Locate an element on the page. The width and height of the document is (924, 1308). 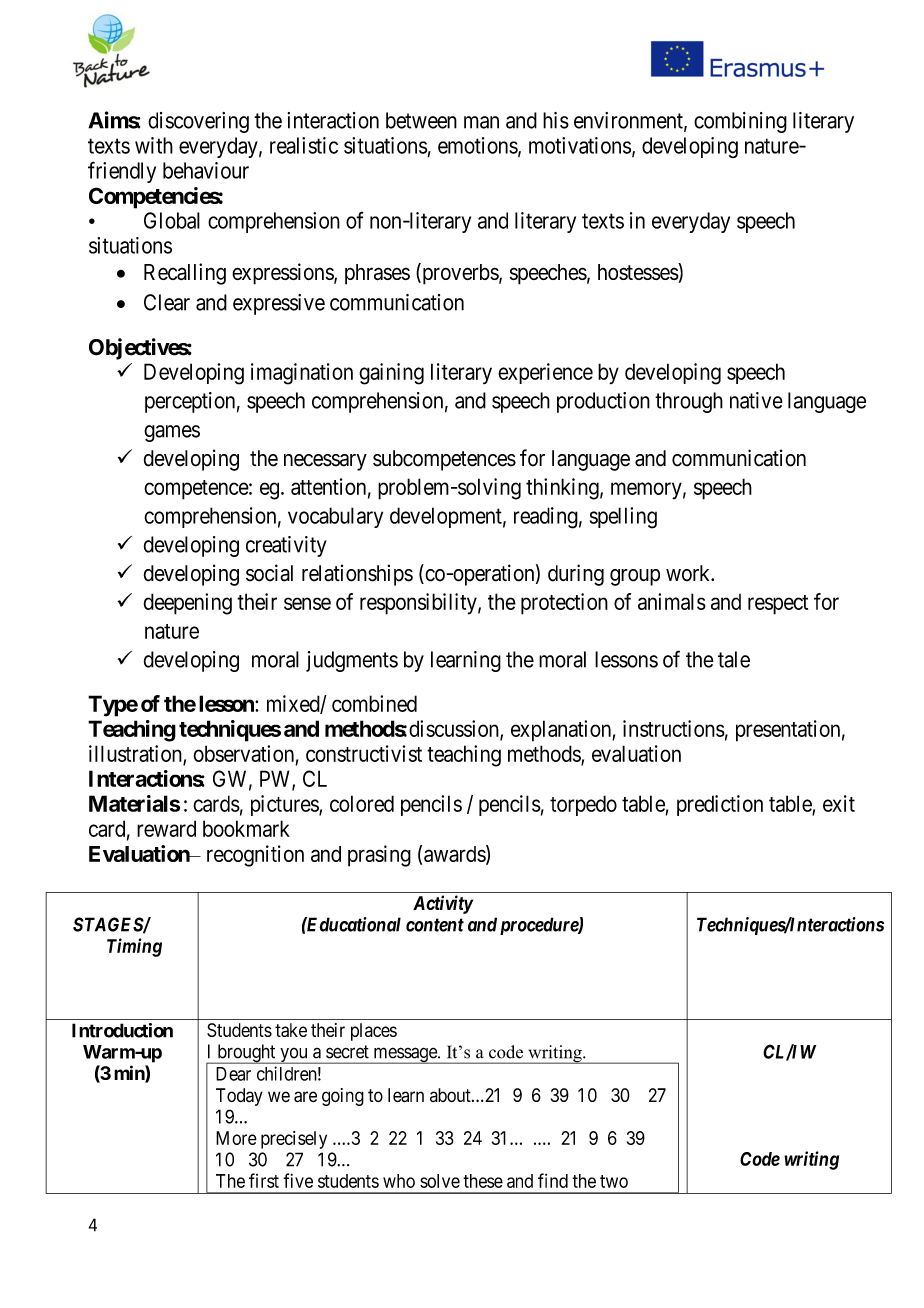
protection is located at coordinates (564, 604).
